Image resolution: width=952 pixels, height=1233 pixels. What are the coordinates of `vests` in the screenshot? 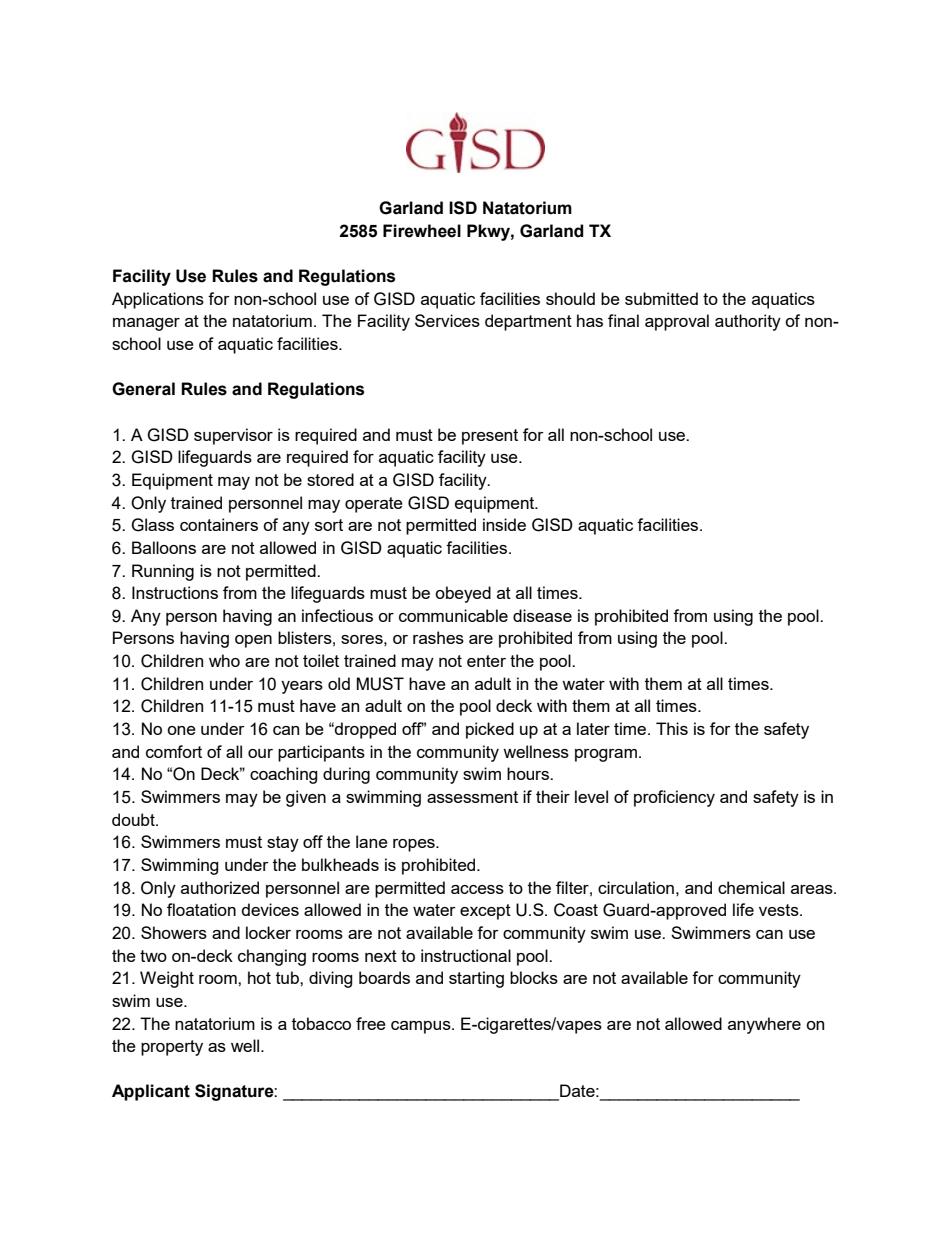 It's located at (780, 910).
